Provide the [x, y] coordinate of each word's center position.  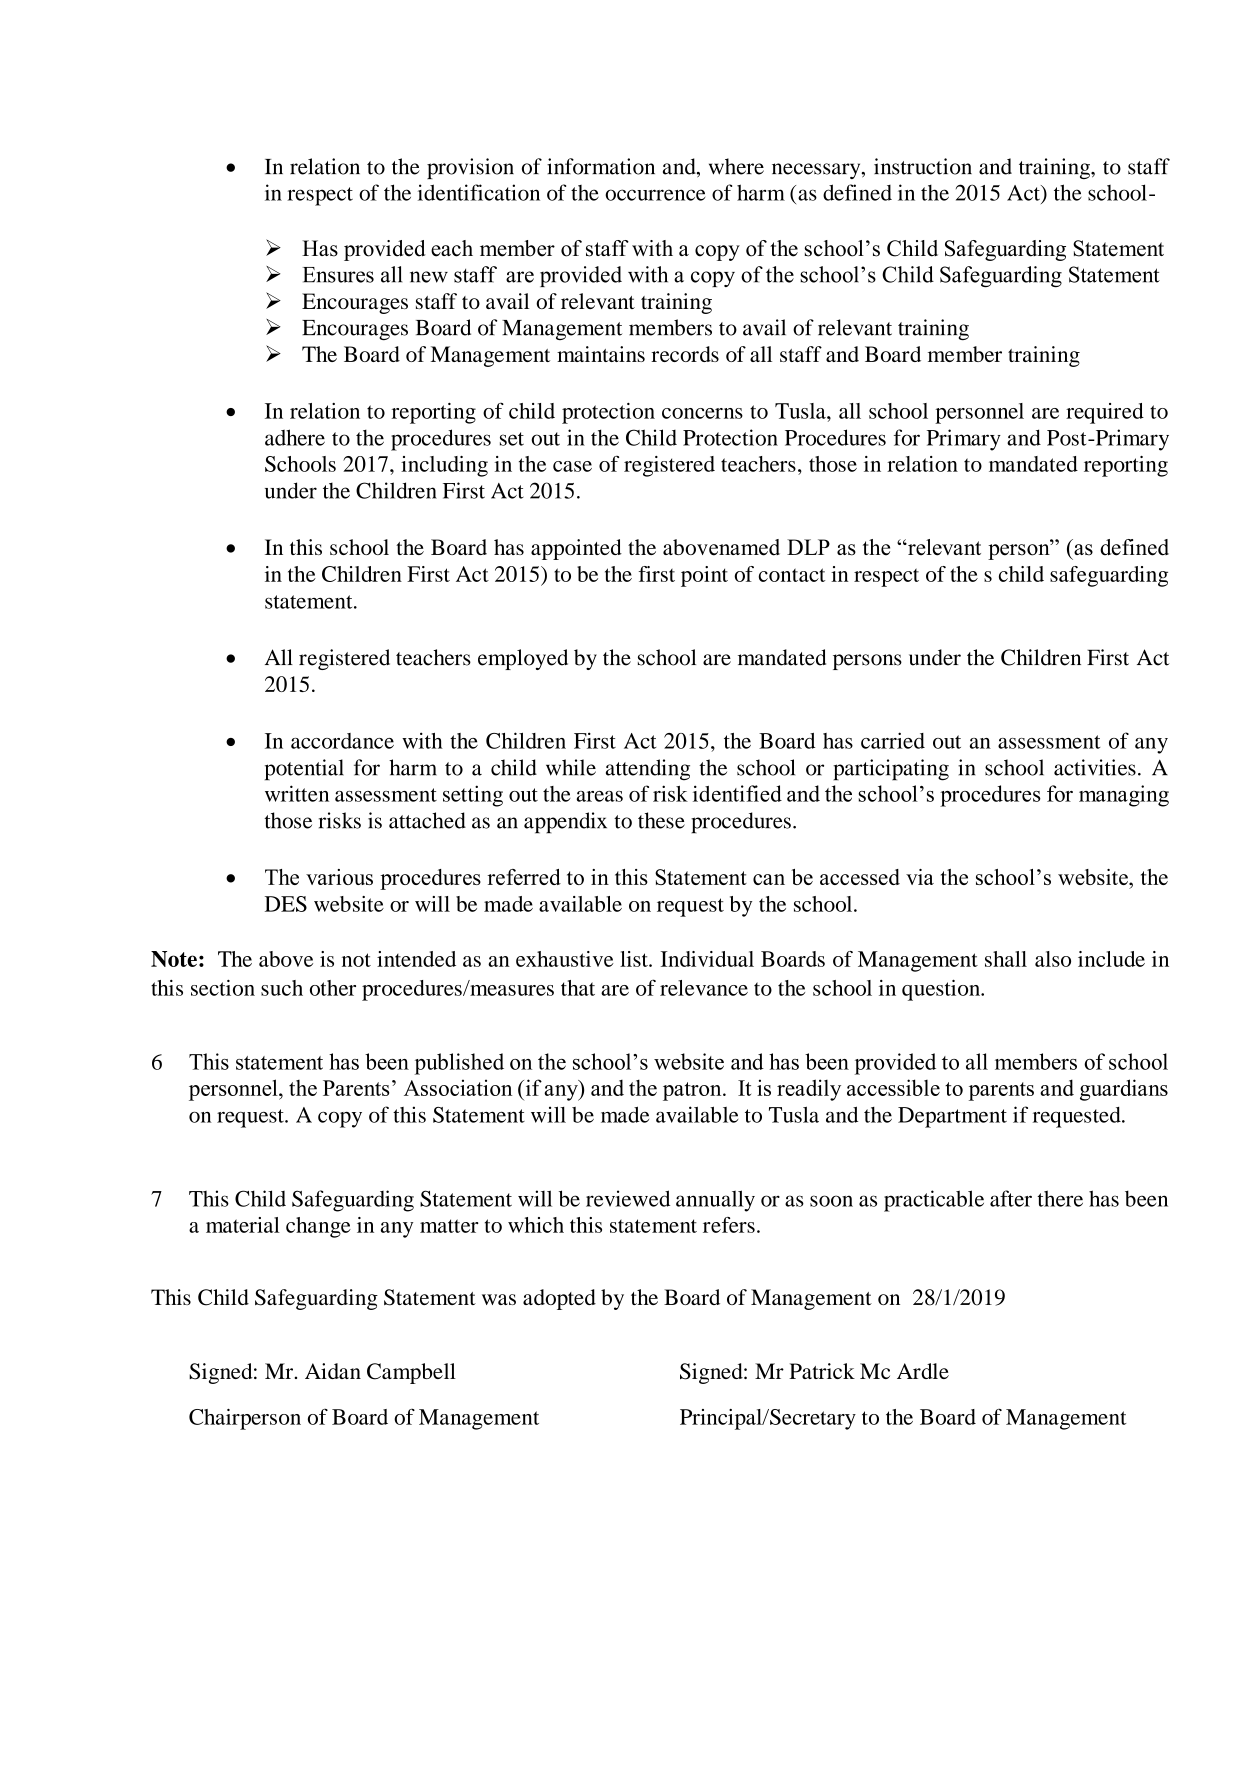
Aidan [333, 1371]
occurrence [655, 195]
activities [1095, 767]
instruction [923, 166]
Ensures [338, 275]
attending [648, 770]
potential [304, 770]
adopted [559, 1299]
